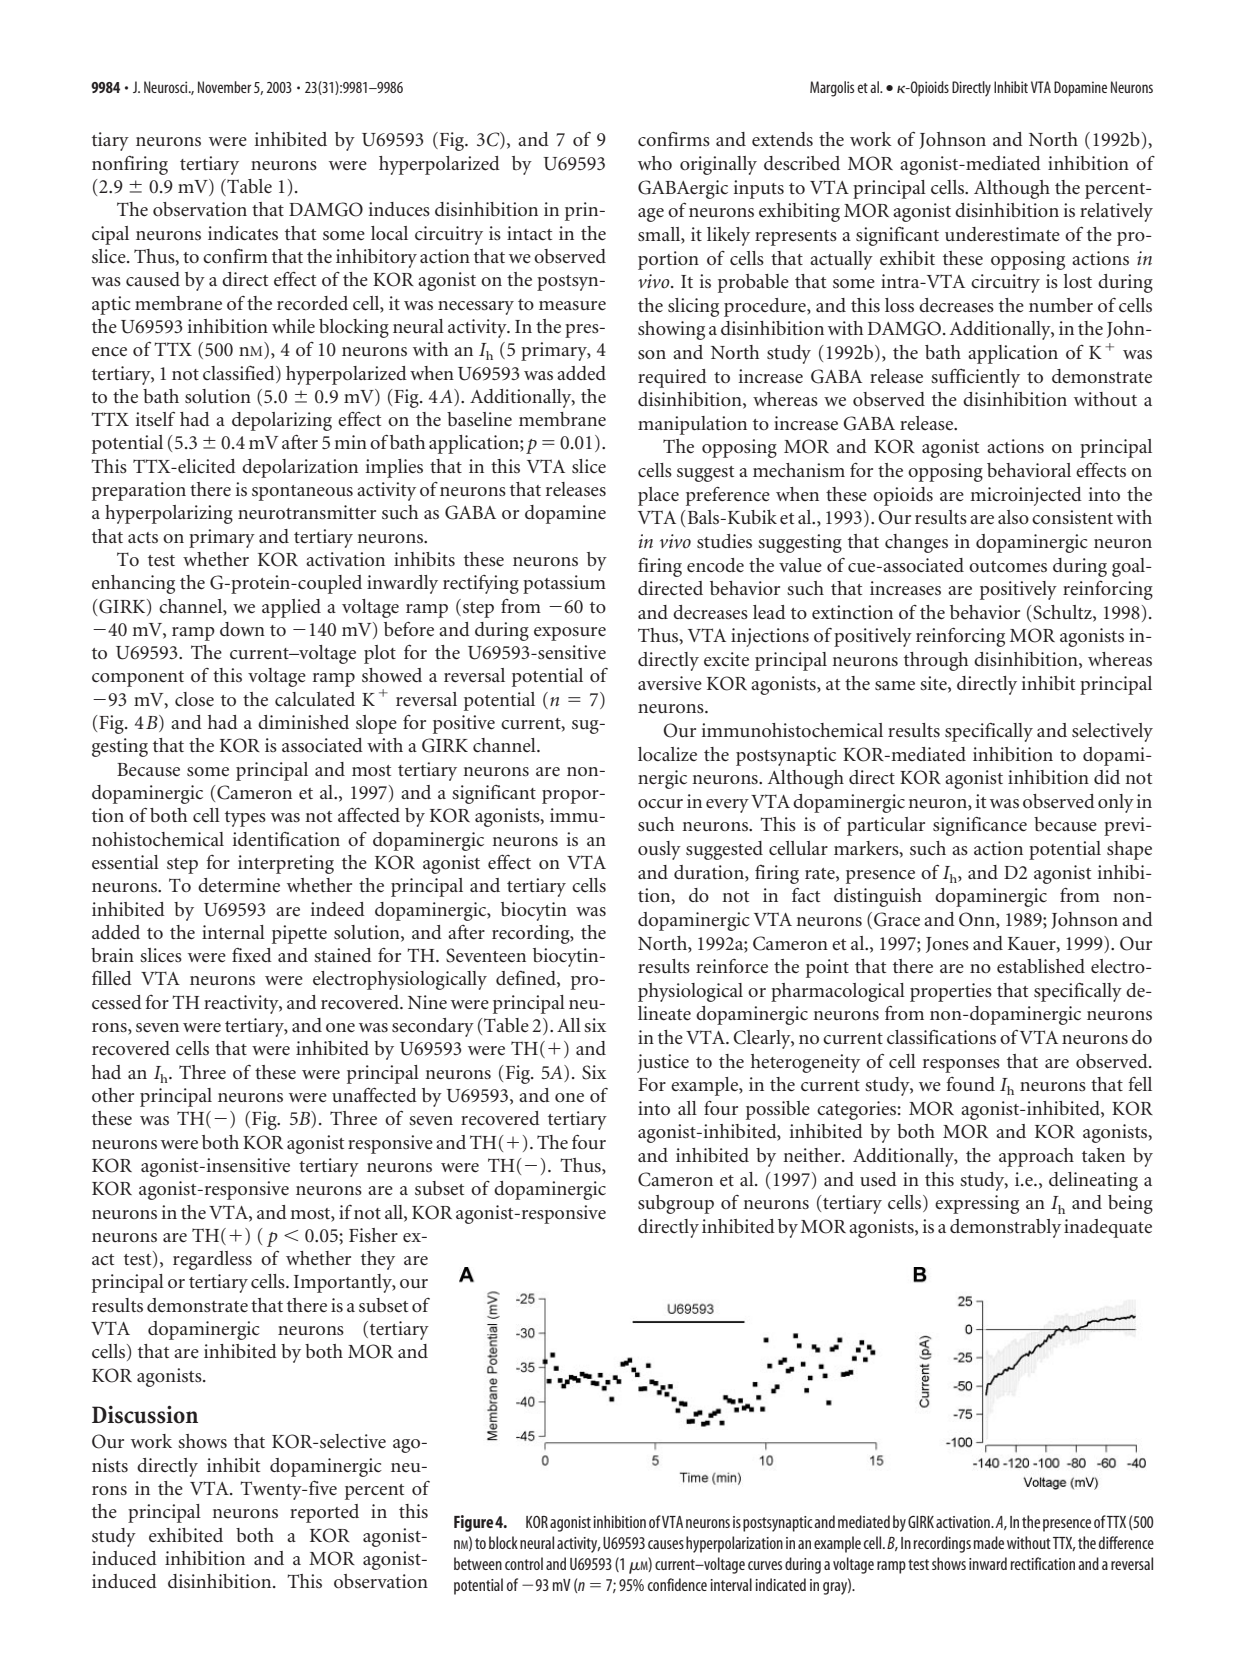 The height and width of the page is (1659, 1239). What do you see at coordinates (245, 819) in the page?
I see `types` at bounding box center [245, 819].
